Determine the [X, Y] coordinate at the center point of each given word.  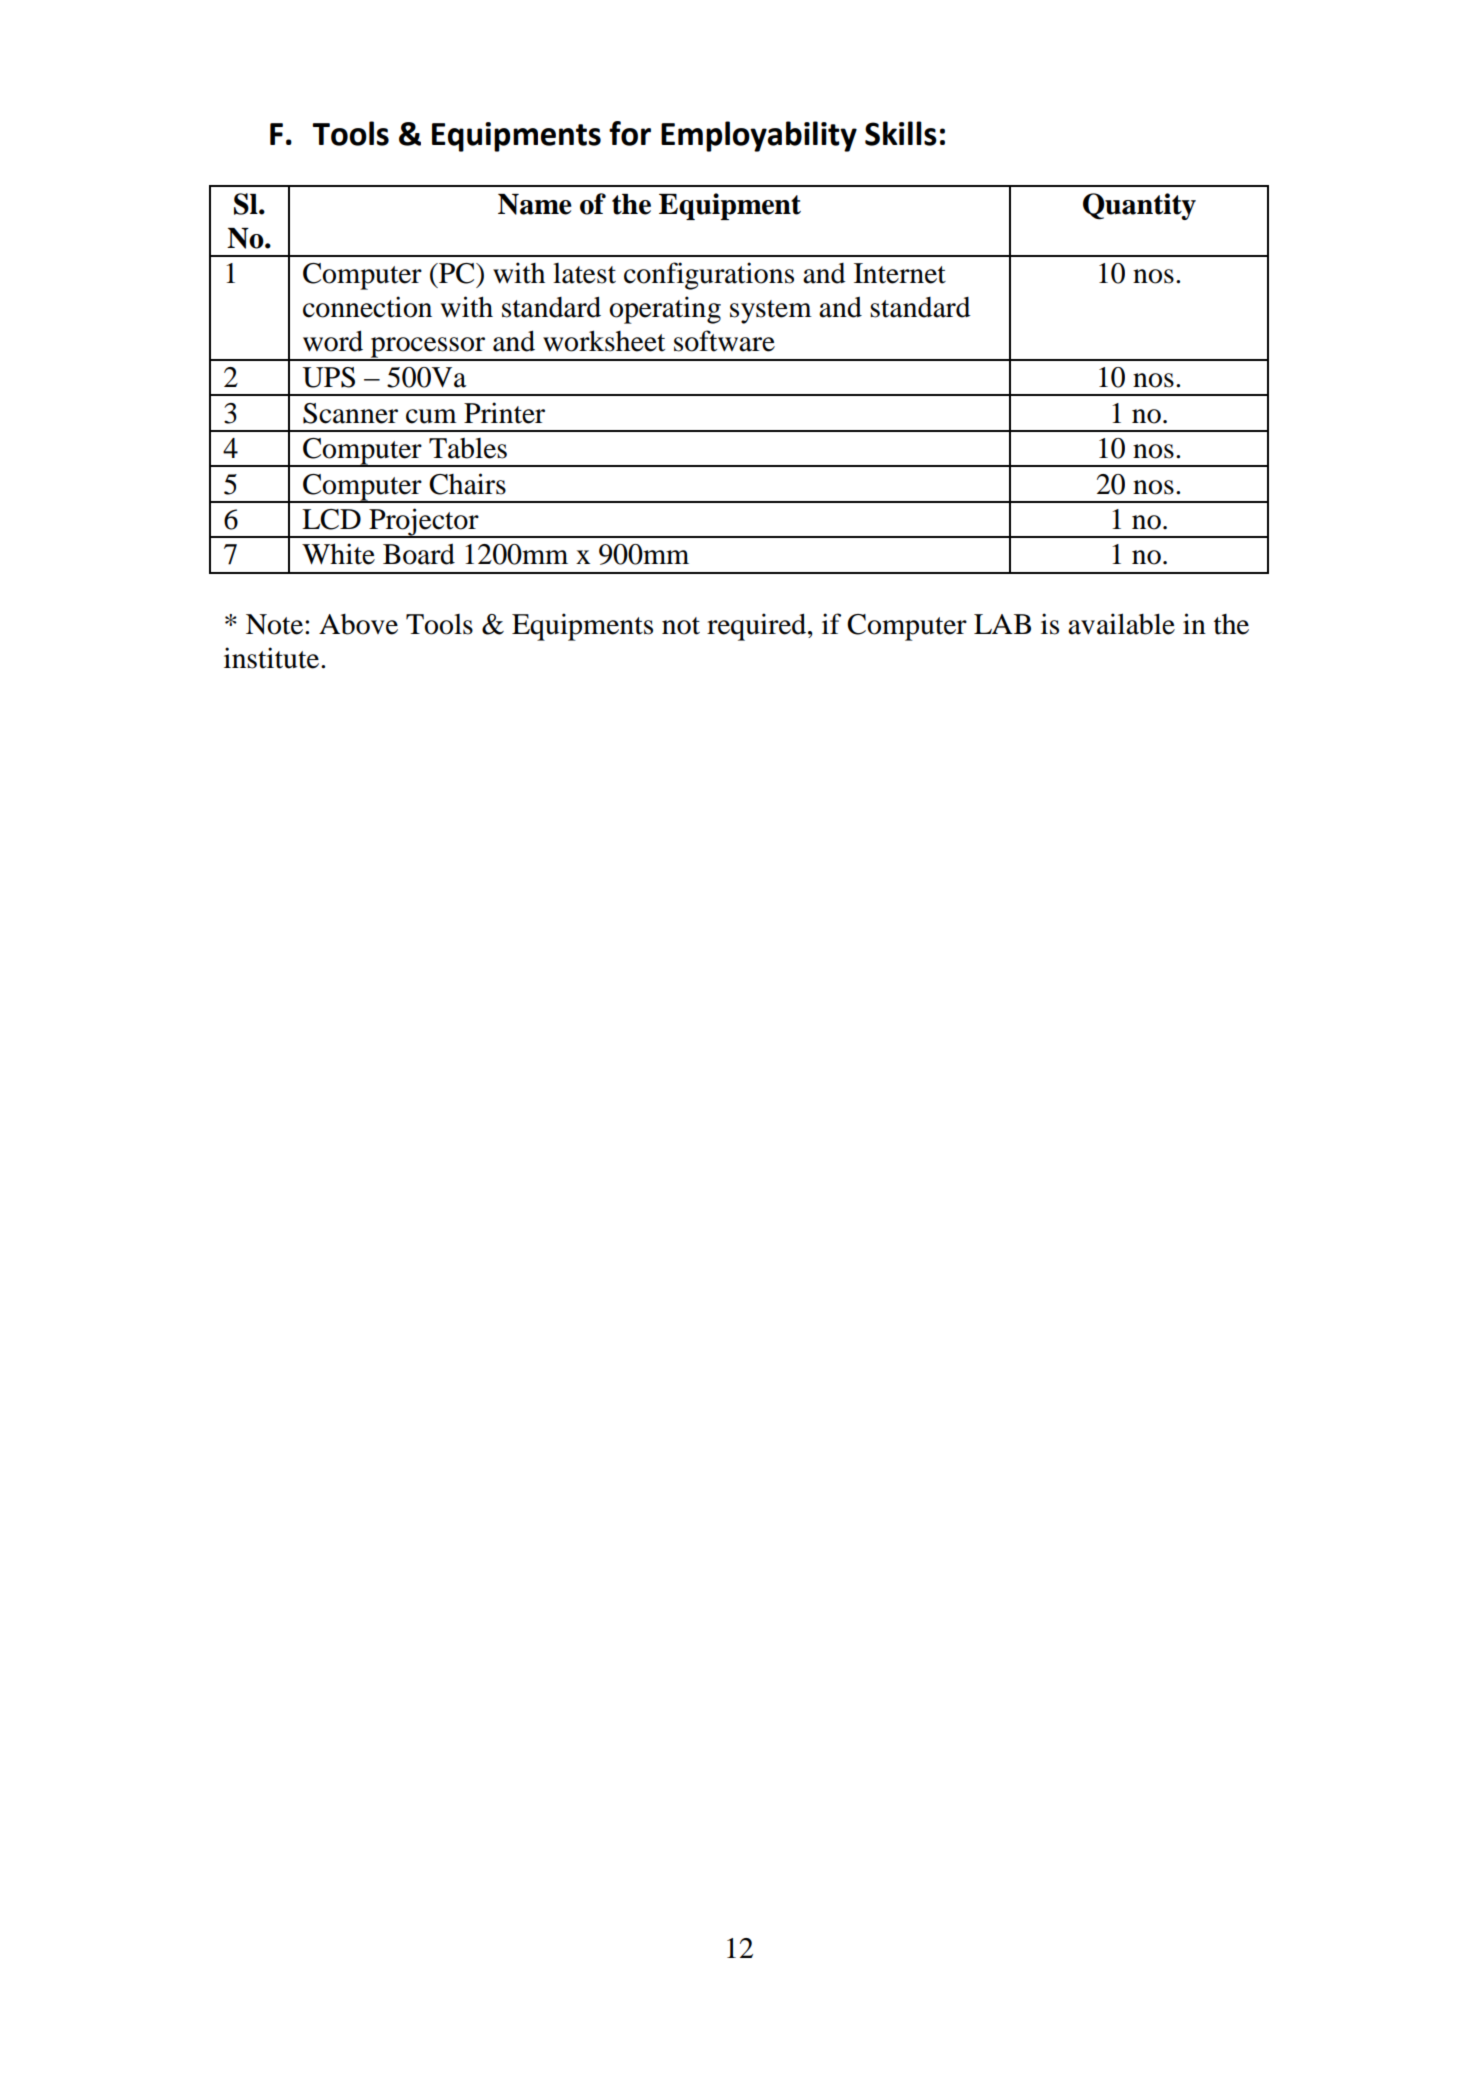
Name [535, 204]
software [724, 341]
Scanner [350, 413]
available [1121, 624]
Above [358, 624]
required [758, 627]
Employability [759, 136]
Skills [901, 133]
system [771, 312]
